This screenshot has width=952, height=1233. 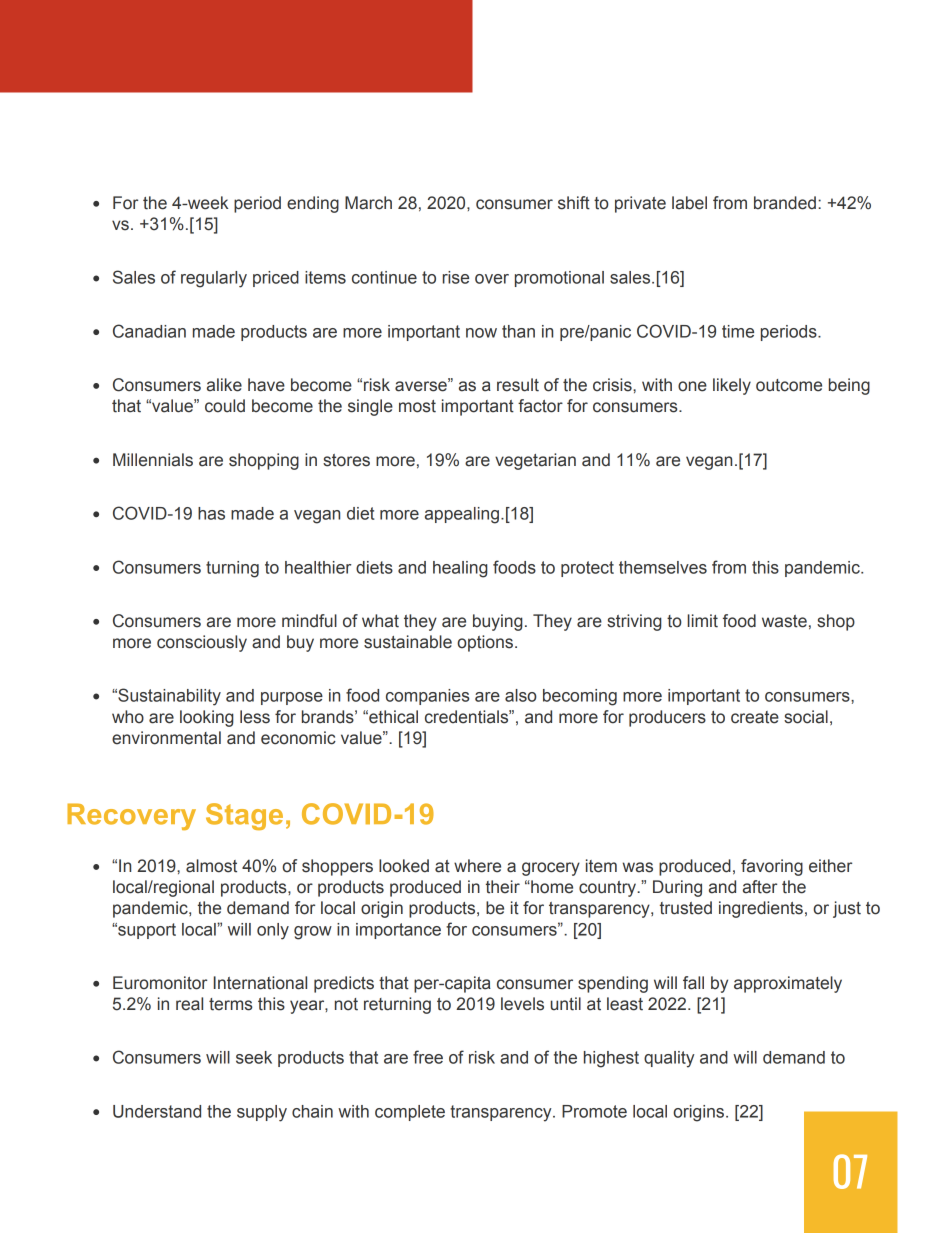 What do you see at coordinates (214, 279) in the screenshot?
I see `regularly` at bounding box center [214, 279].
